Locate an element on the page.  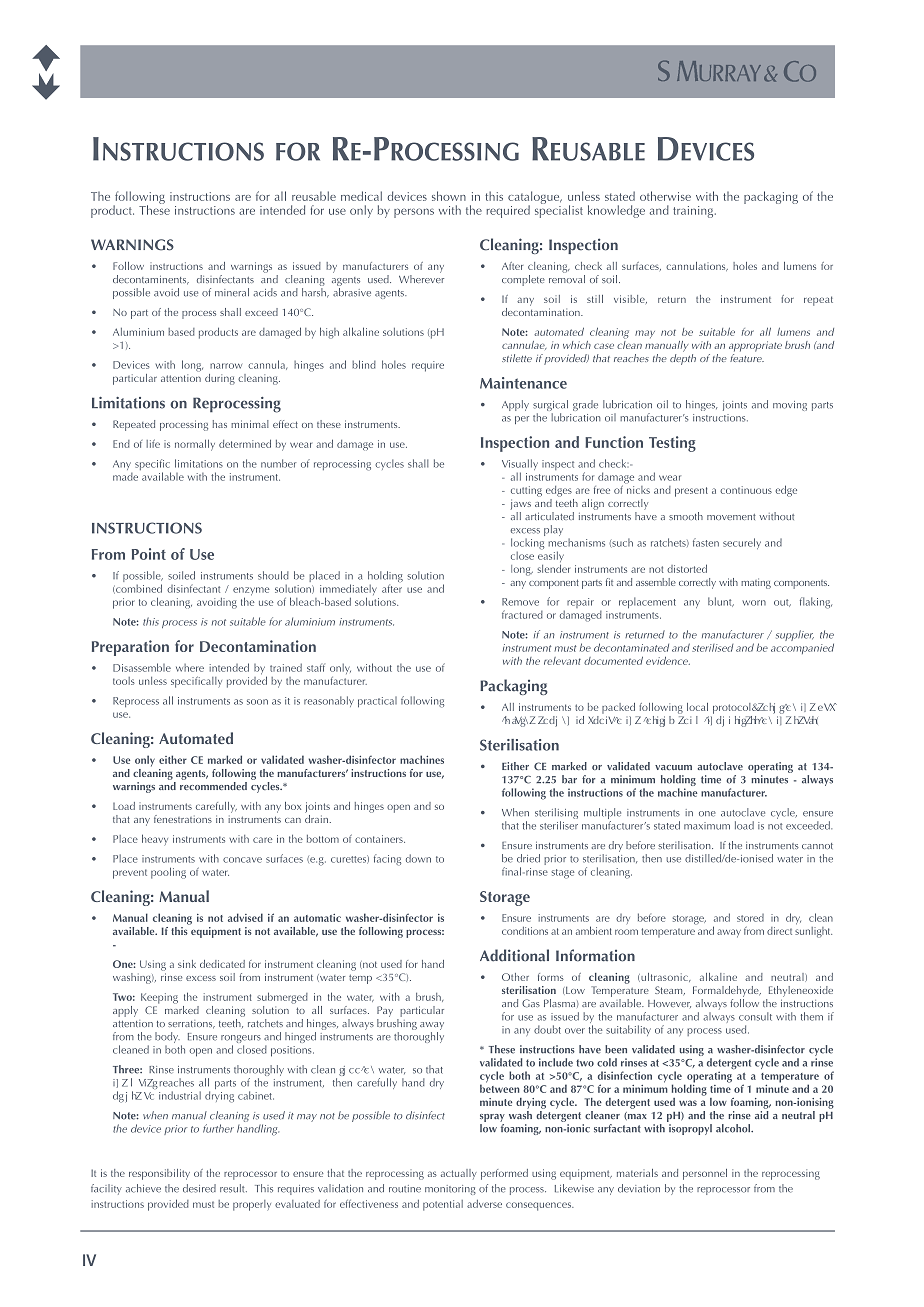
desired is located at coordinates (199, 1188).
